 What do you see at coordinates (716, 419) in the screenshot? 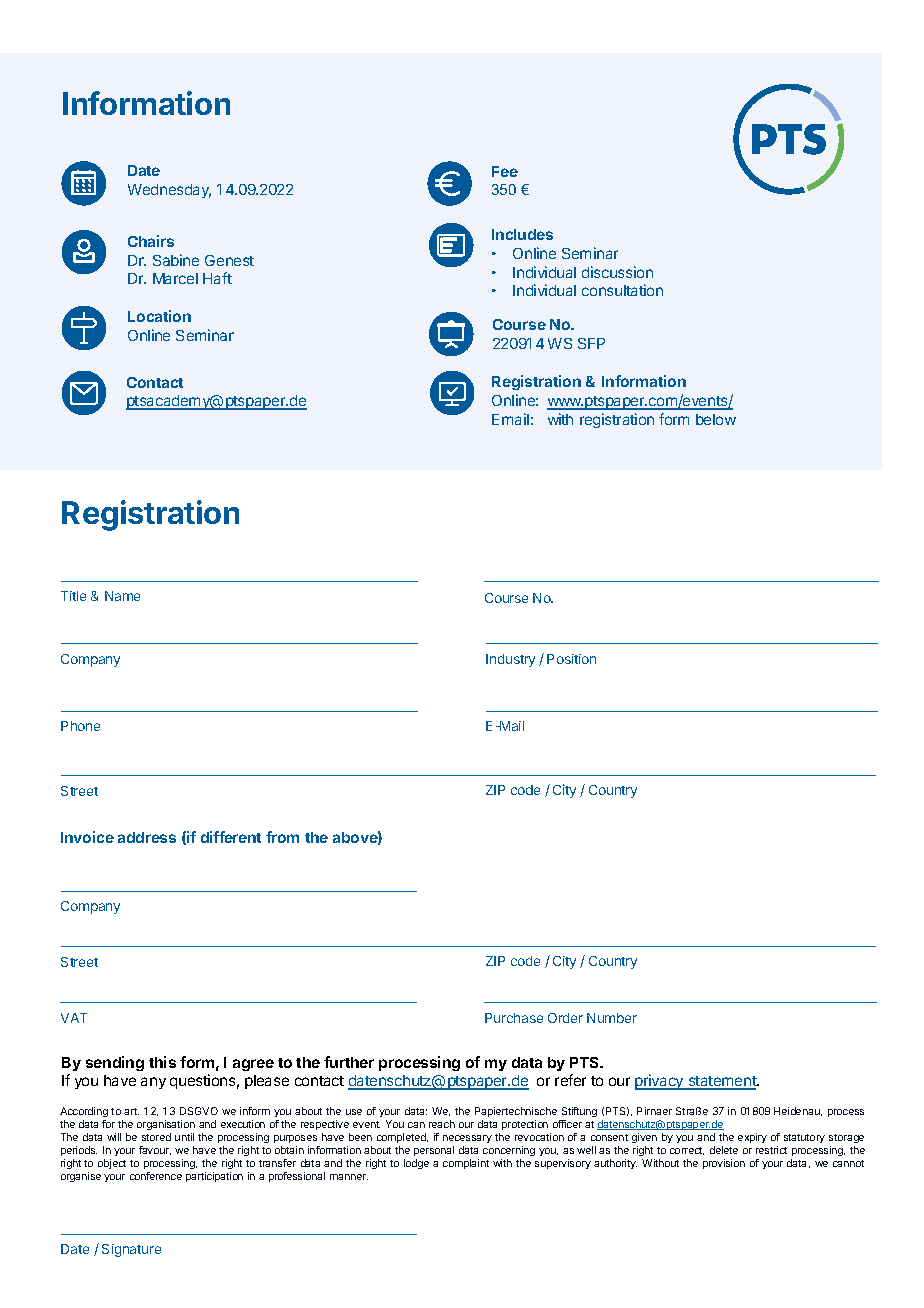
I see `below` at bounding box center [716, 419].
